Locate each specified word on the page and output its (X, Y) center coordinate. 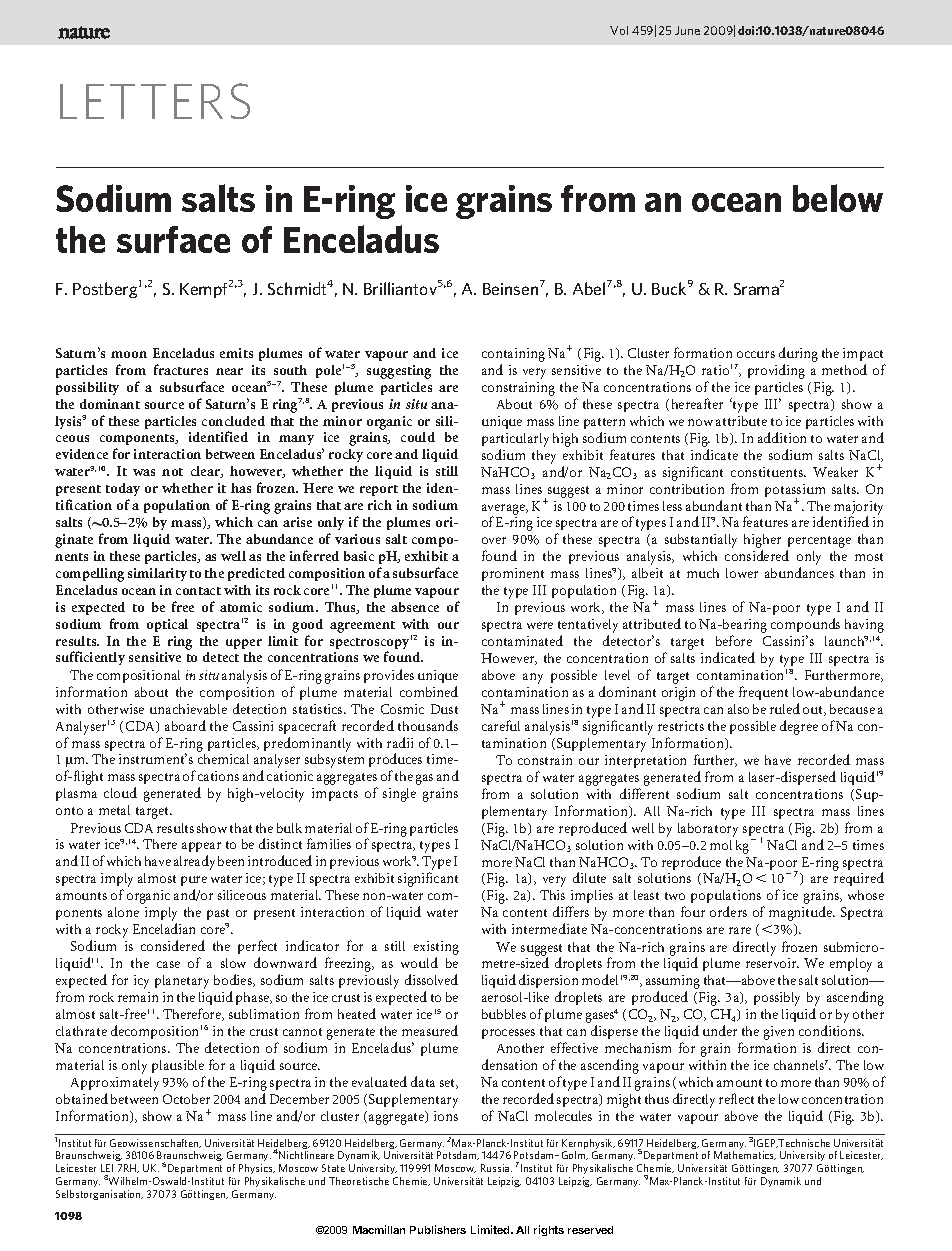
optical (167, 625)
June (687, 30)
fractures (181, 369)
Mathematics (745, 1155)
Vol (619, 30)
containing (513, 355)
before (734, 640)
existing (436, 949)
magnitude (802, 913)
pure (194, 883)
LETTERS (155, 101)
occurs (756, 354)
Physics (257, 1169)
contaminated (522, 640)
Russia (496, 1168)
